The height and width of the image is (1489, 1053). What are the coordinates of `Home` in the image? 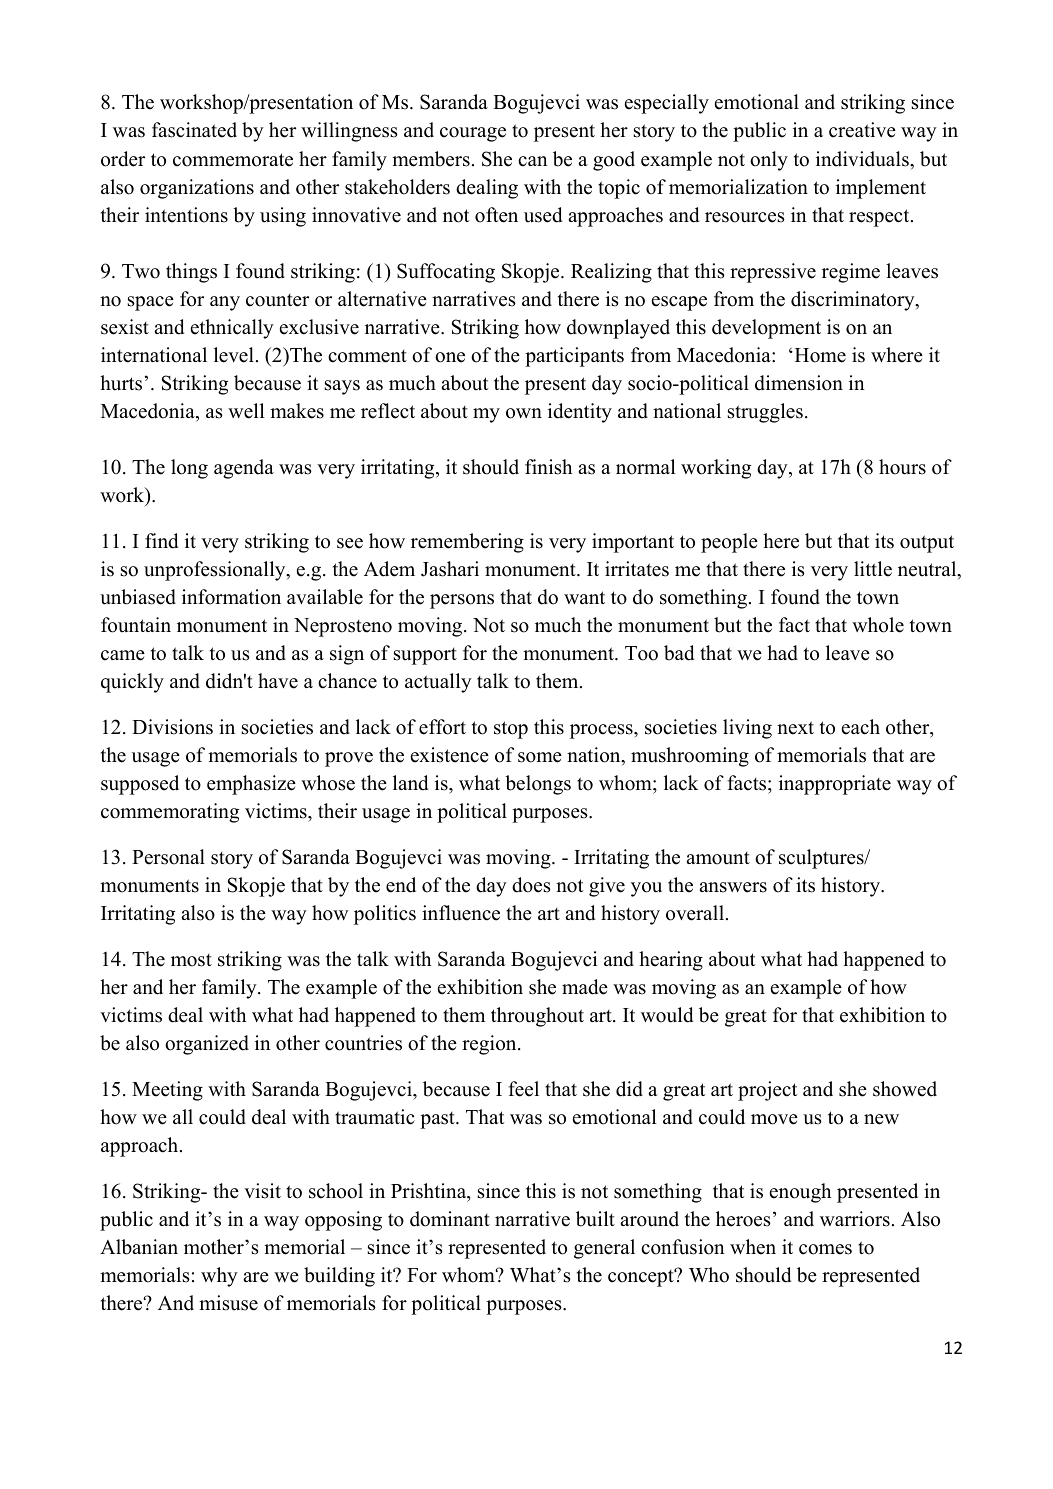 It's located at (819, 355).
